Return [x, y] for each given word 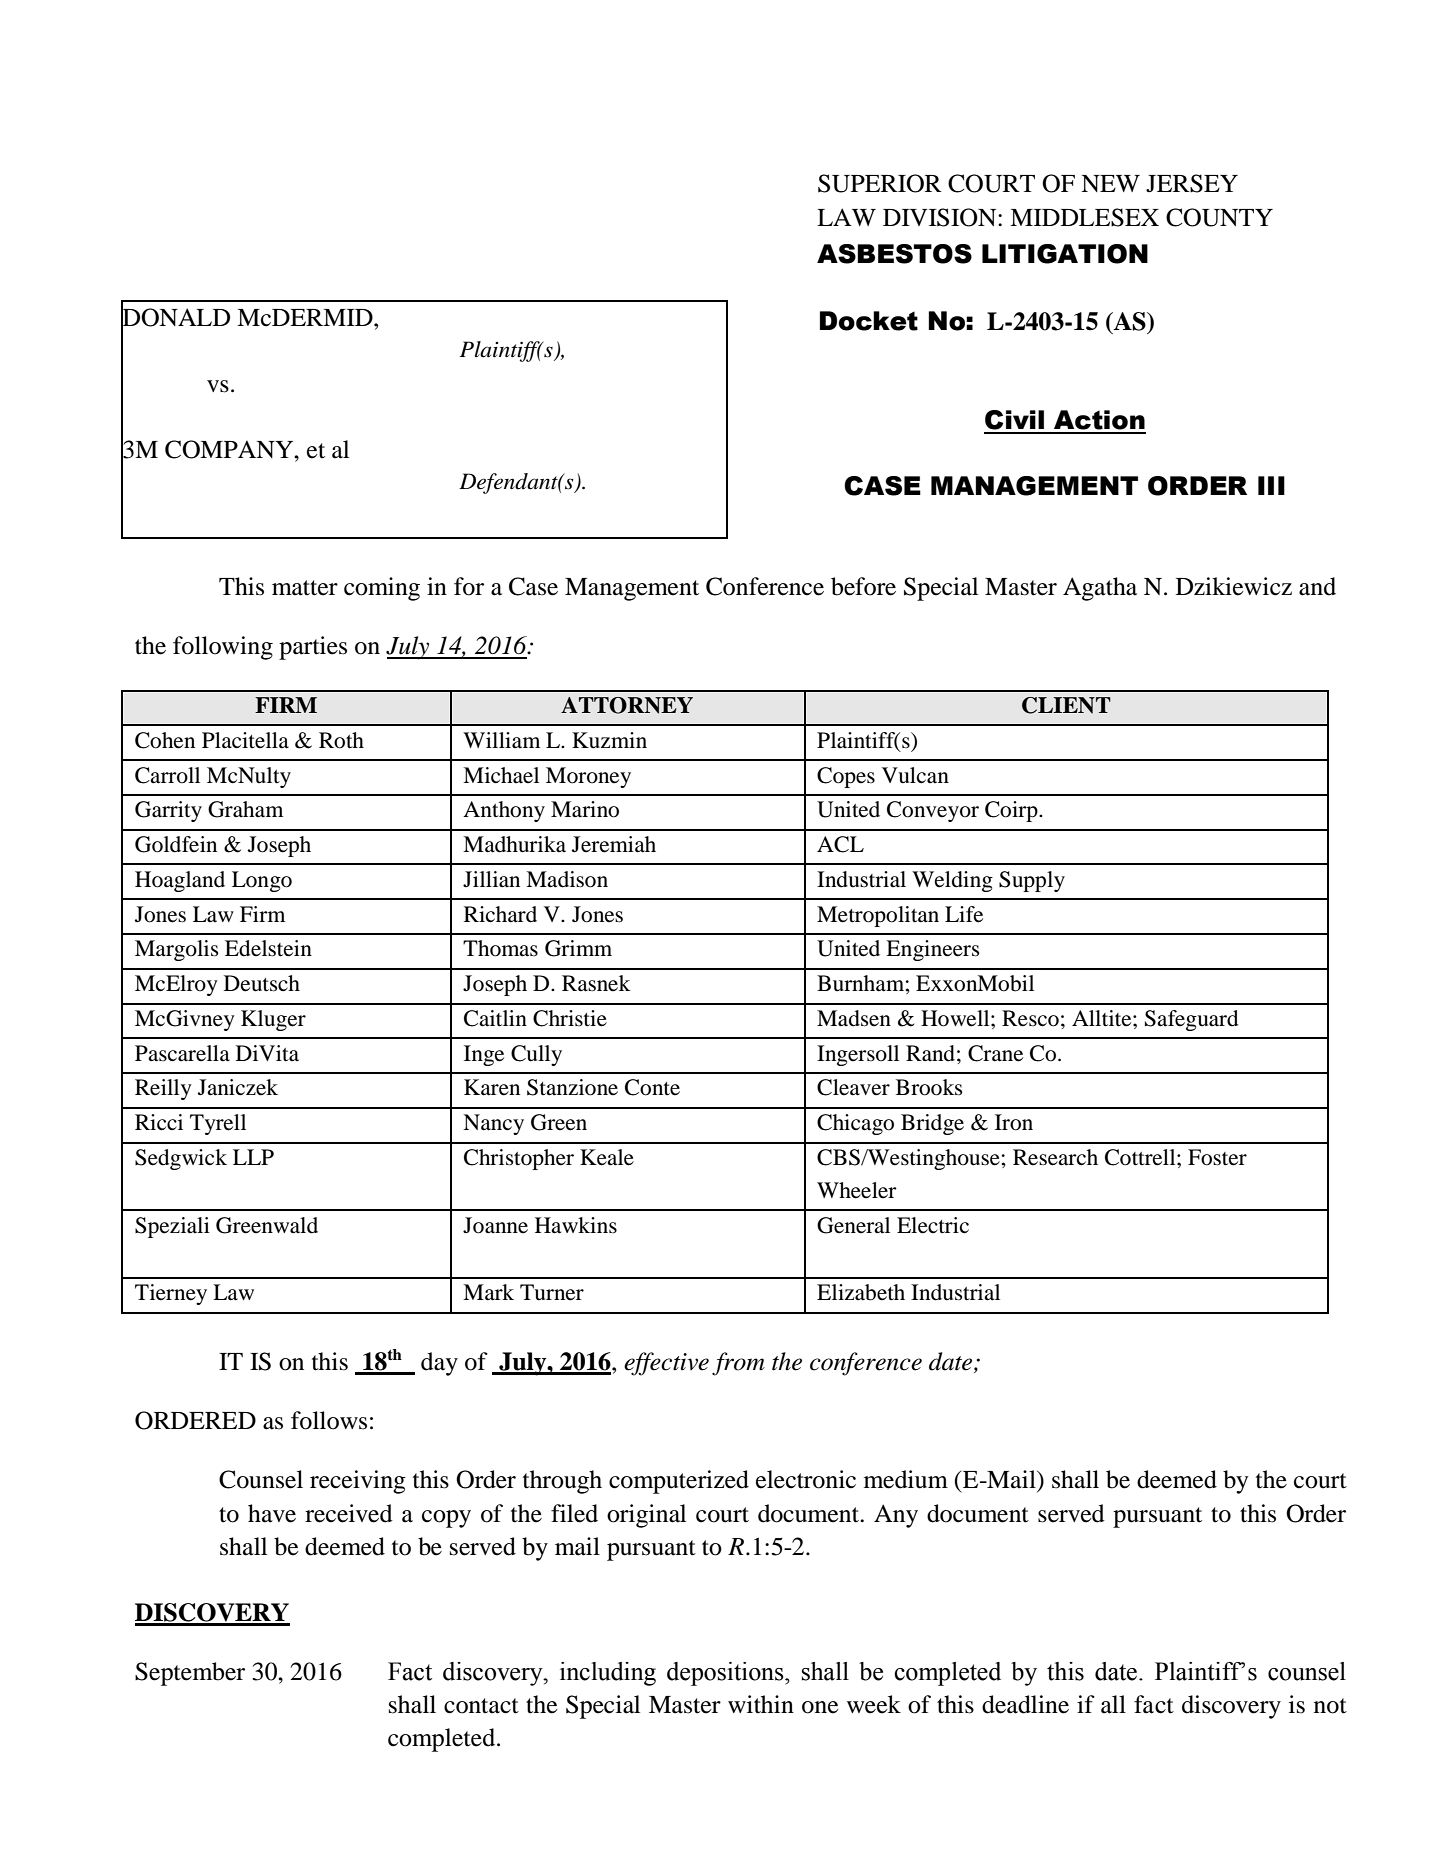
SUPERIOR [880, 183]
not [1330, 1706]
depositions [726, 1674]
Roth [341, 740]
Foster [1217, 1157]
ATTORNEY [627, 705]
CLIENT [1066, 705]
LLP [253, 1157]
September [190, 1674]
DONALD [175, 317]
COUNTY [1219, 217]
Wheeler [857, 1190]
